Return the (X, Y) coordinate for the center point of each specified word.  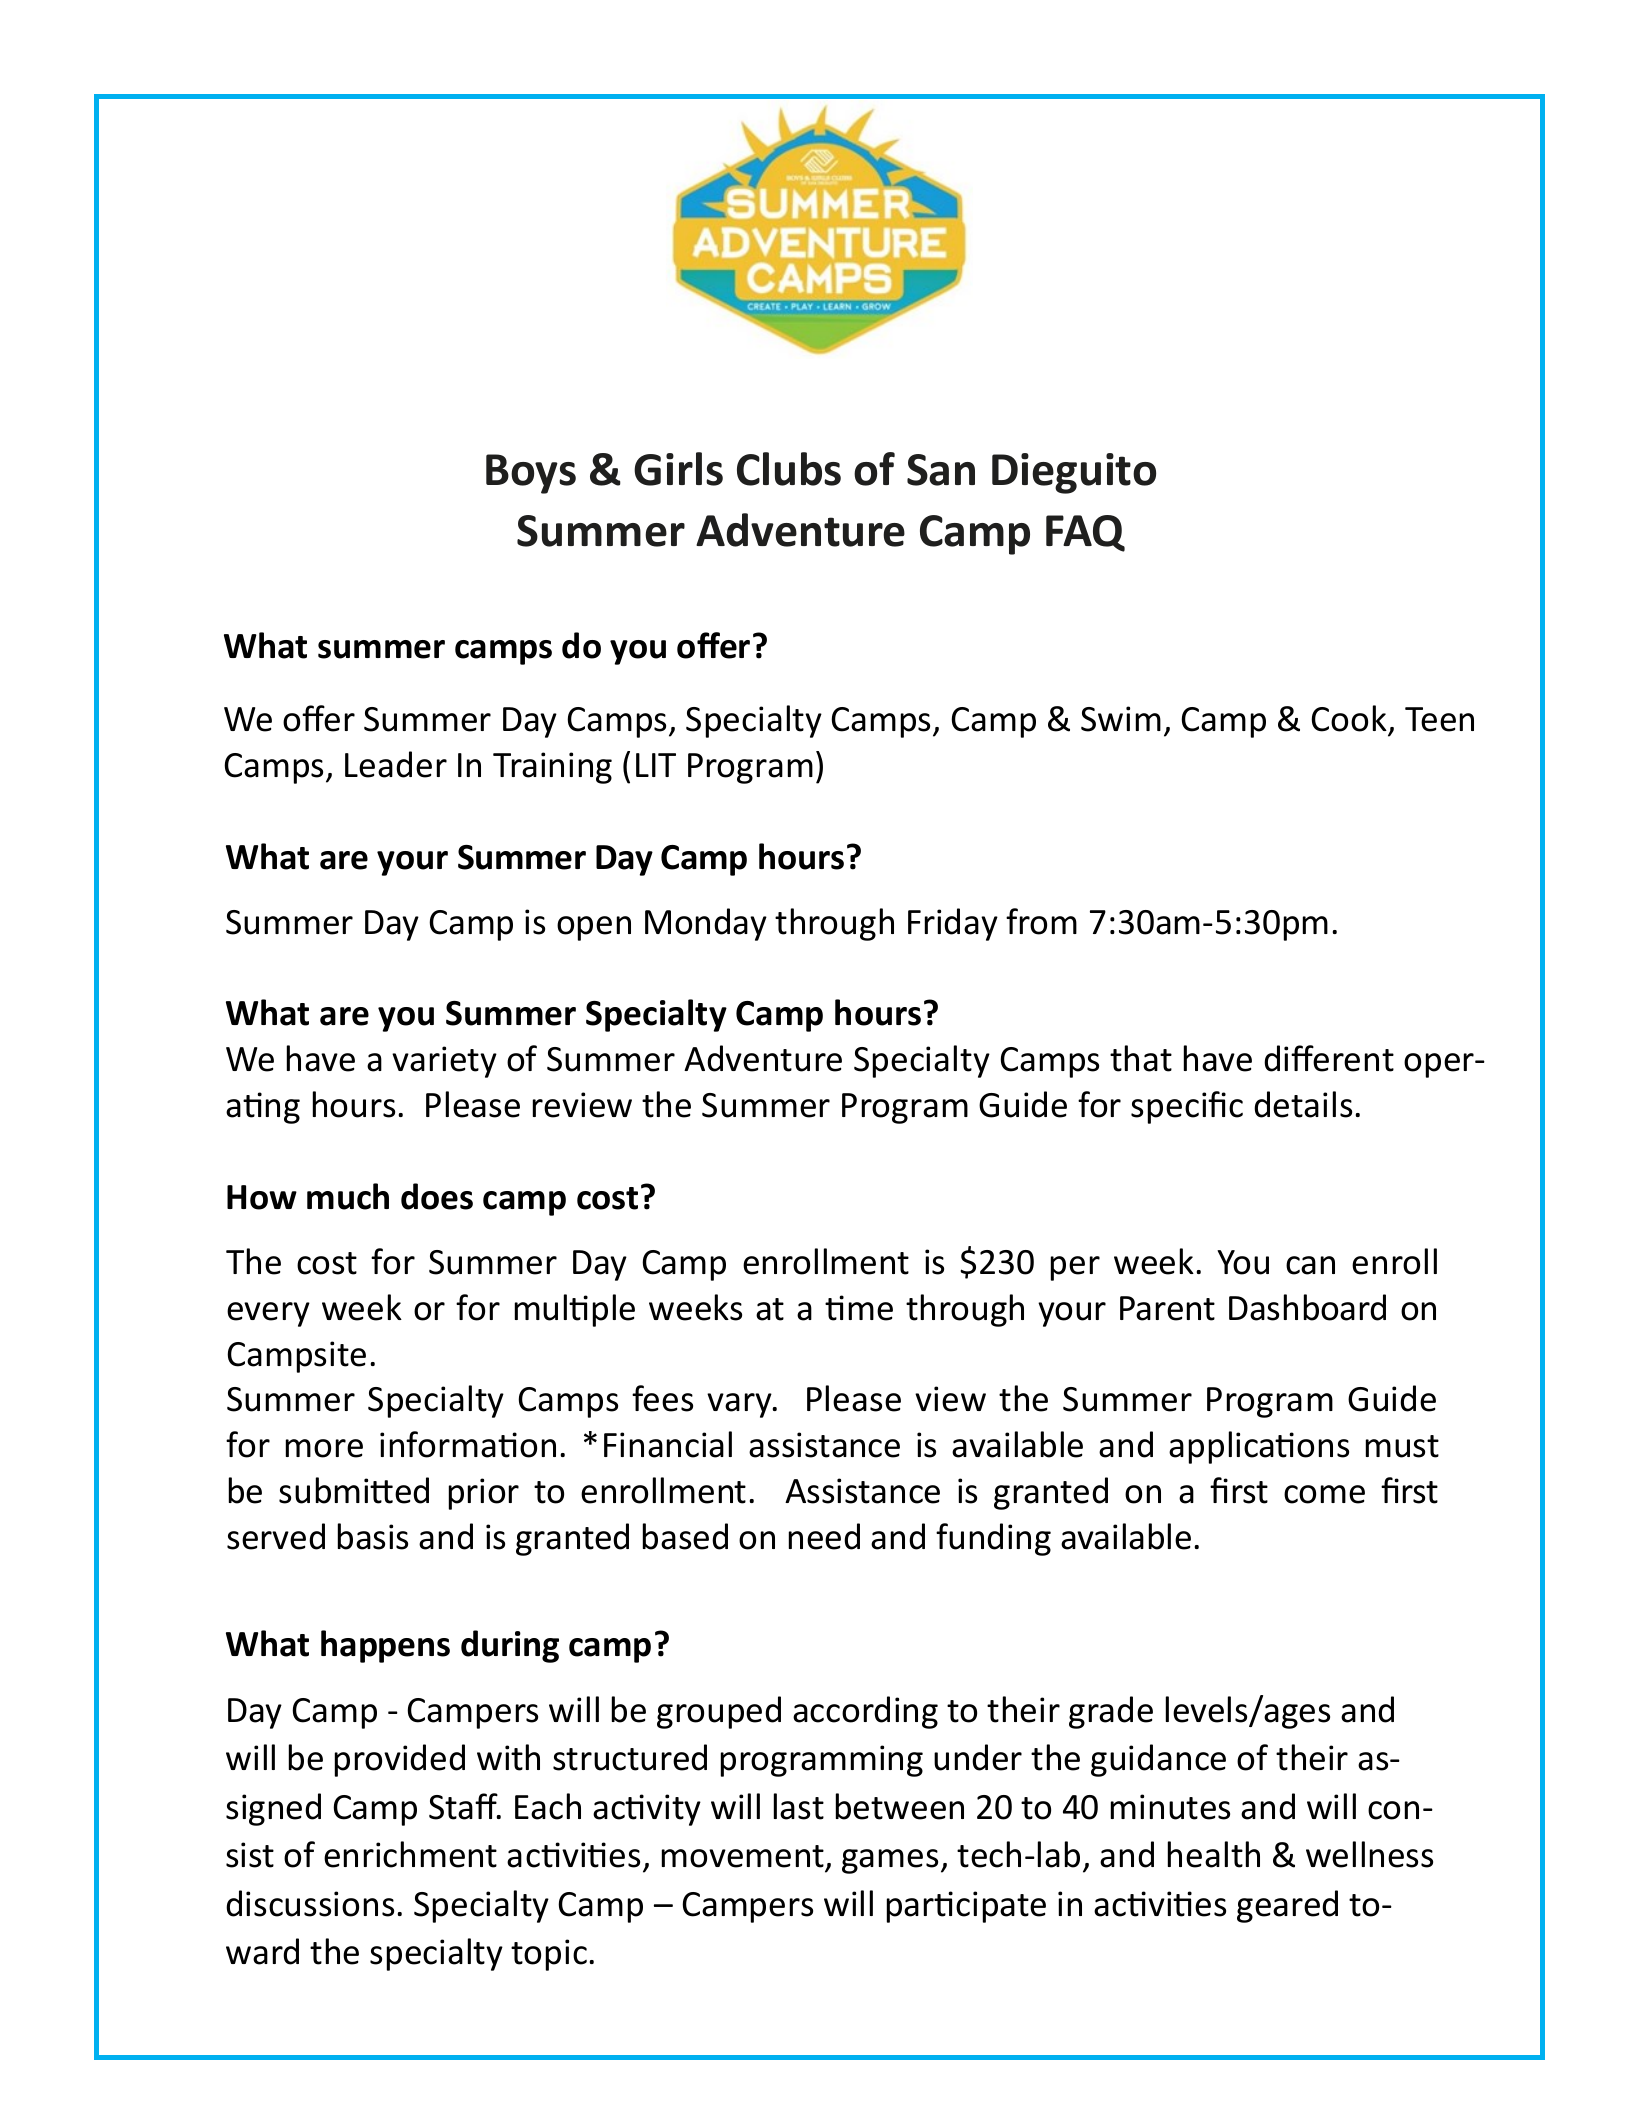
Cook (1350, 720)
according (865, 1712)
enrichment (410, 1854)
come (1324, 1494)
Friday (953, 924)
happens (385, 1646)
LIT (656, 765)
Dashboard (1307, 1307)
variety (444, 1062)
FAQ (1085, 533)
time (859, 1308)
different (1329, 1058)
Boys (531, 474)
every (268, 1314)
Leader (396, 764)
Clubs (789, 469)
